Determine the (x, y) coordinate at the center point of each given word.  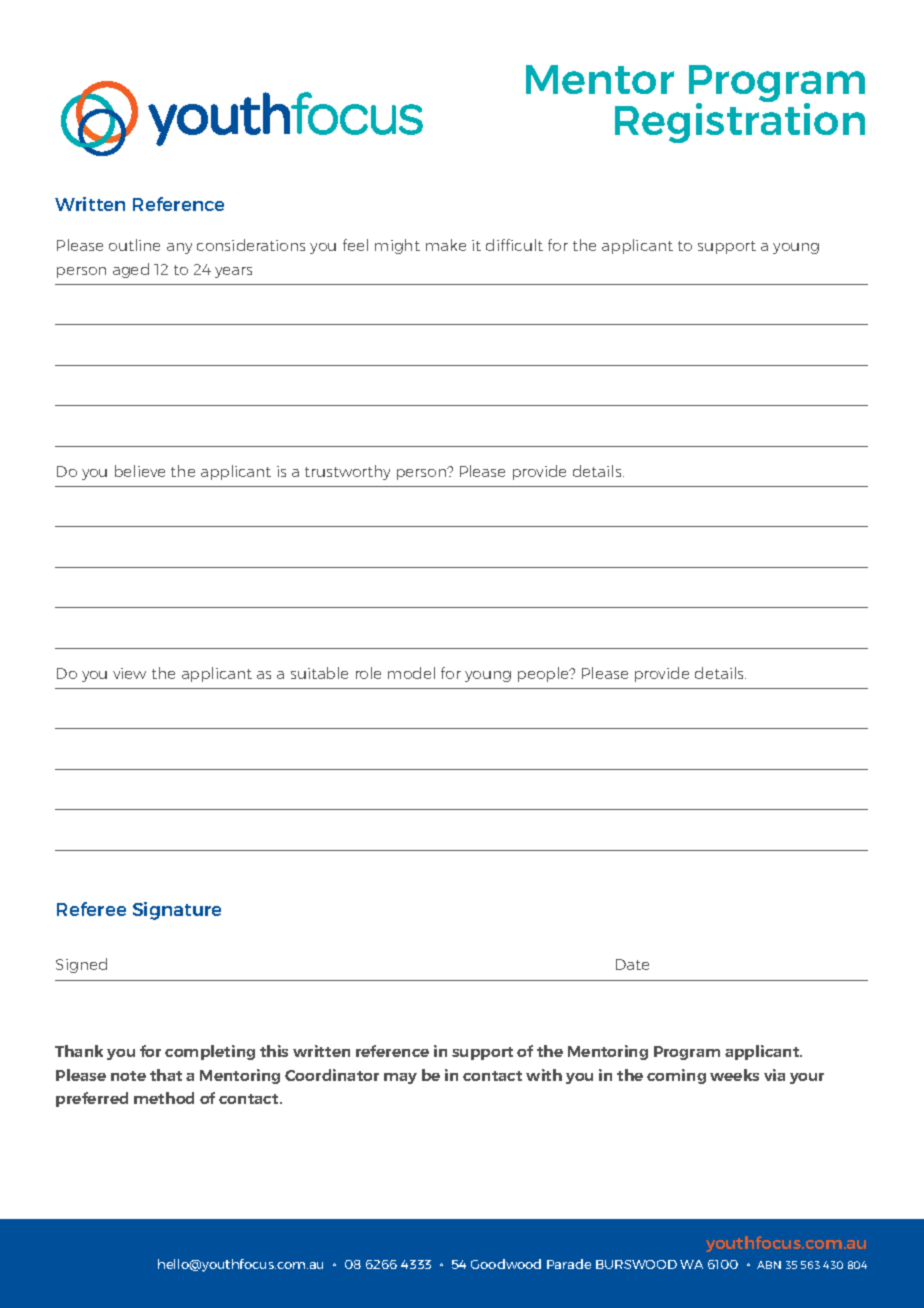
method (164, 1098)
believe (140, 471)
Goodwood (506, 1264)
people (545, 674)
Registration (740, 122)
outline (134, 245)
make (446, 245)
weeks (734, 1075)
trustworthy (347, 472)
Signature (177, 911)
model (411, 673)
